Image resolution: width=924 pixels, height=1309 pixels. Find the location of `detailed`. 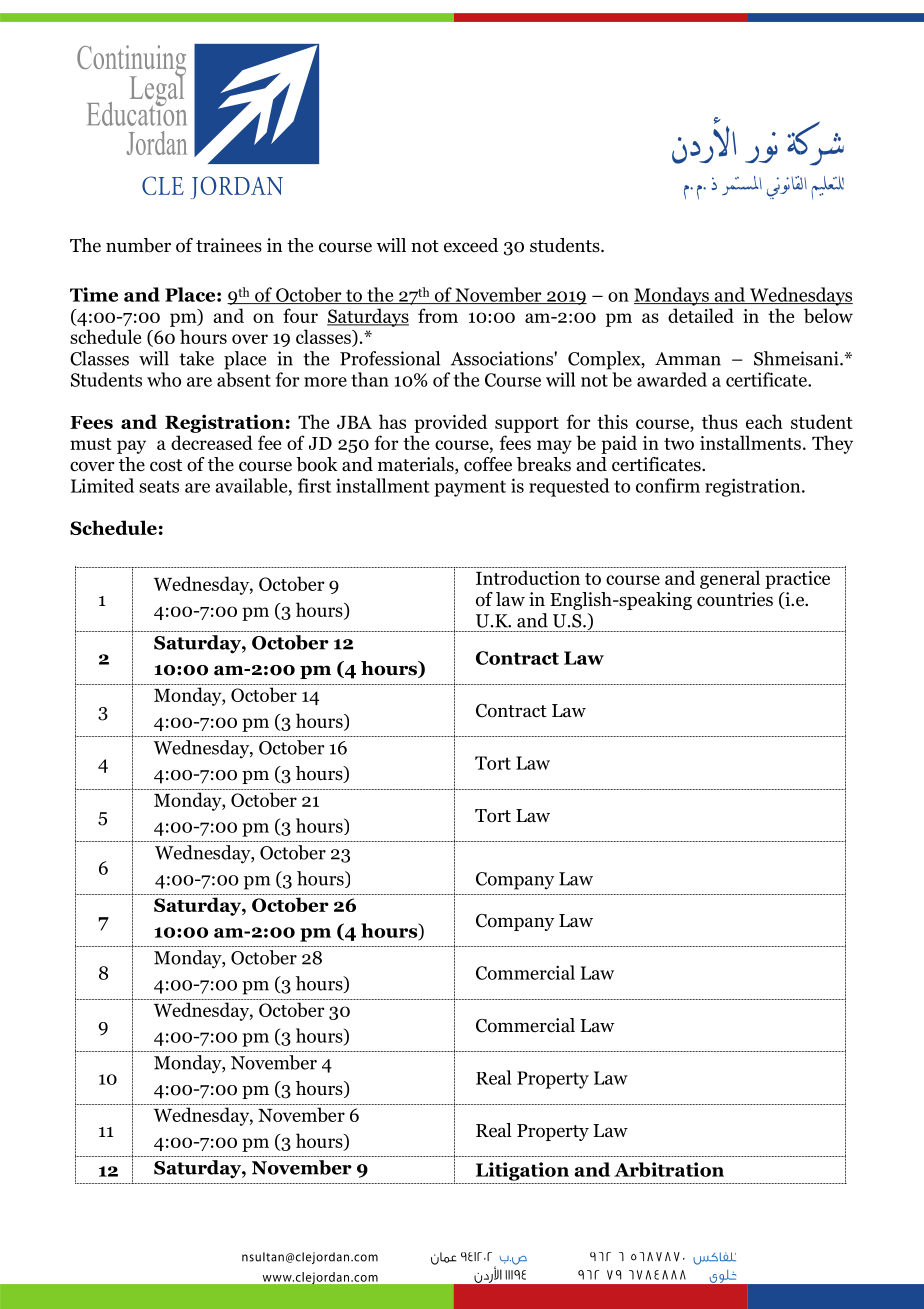

detailed is located at coordinates (701, 315).
